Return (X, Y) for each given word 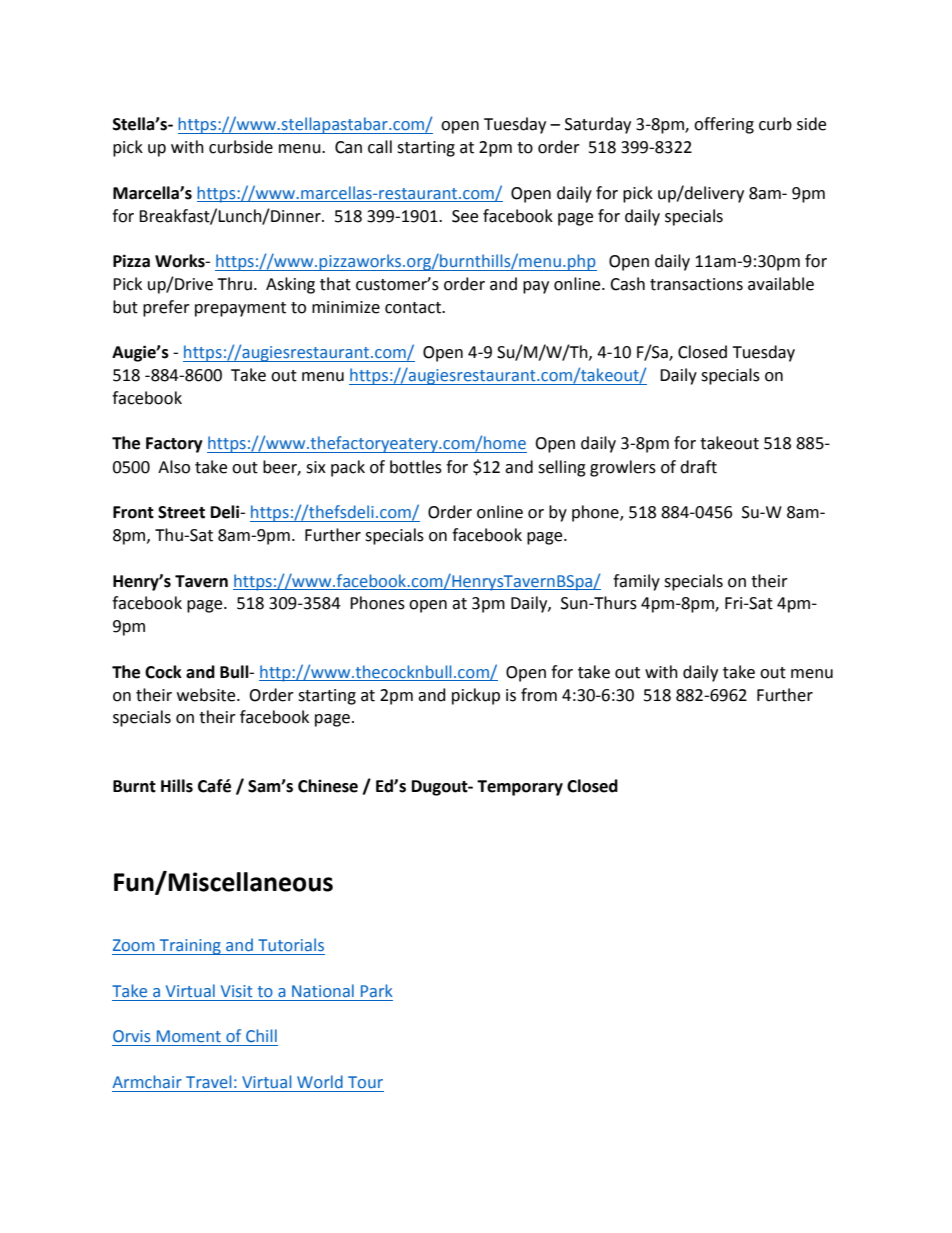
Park (377, 990)
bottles (416, 467)
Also (174, 467)
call (380, 147)
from (539, 695)
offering (724, 125)
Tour (365, 1082)
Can (348, 147)
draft (698, 467)
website (207, 695)
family (636, 582)
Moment (189, 1036)
